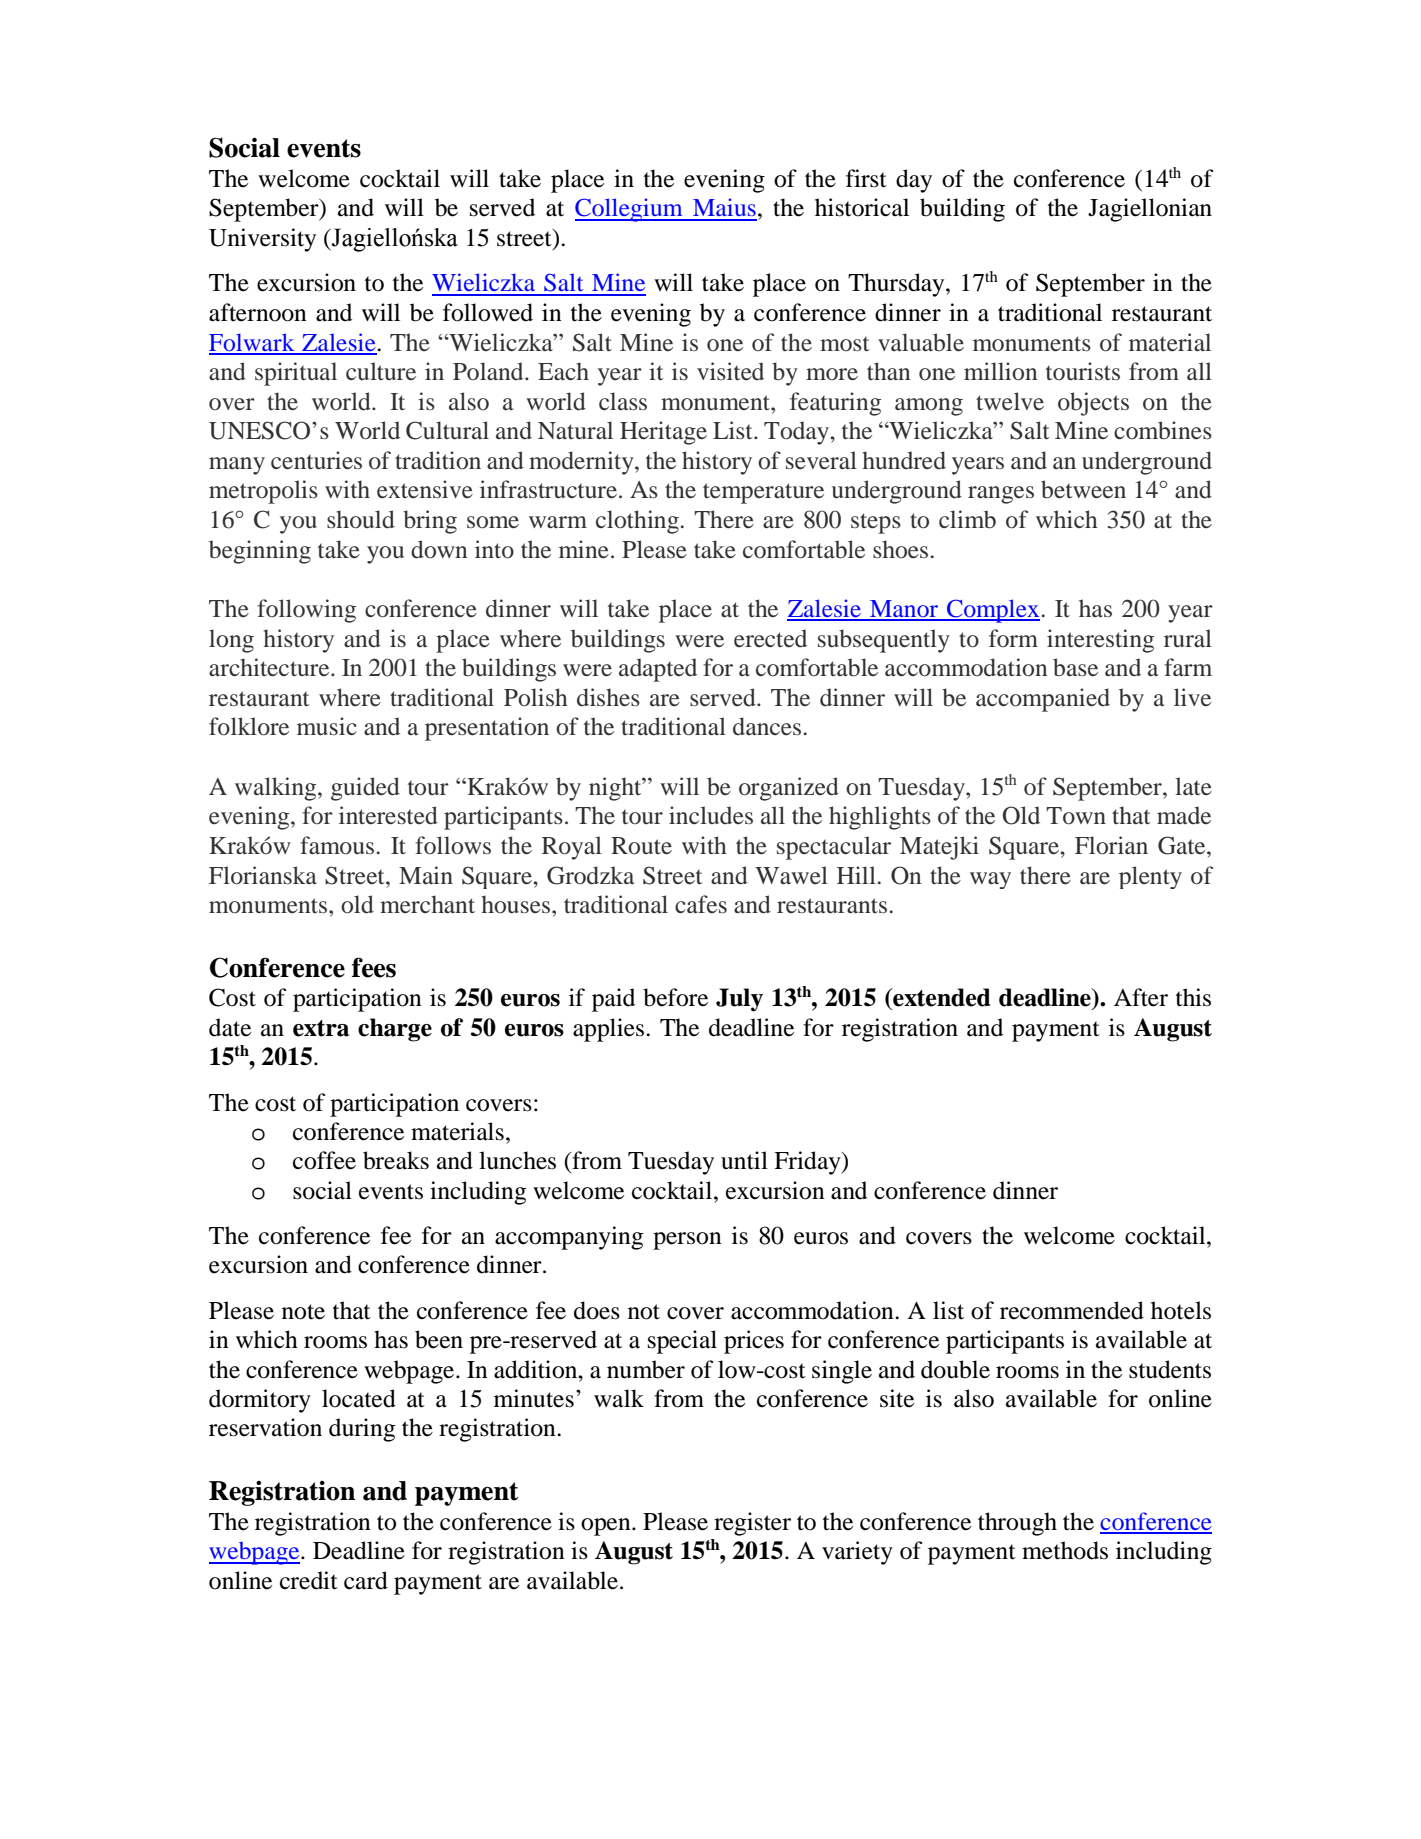 Image resolution: width=1421 pixels, height=1839 pixels. Describe the element at coordinates (630, 210) in the image. I see `Collegium` at that location.
